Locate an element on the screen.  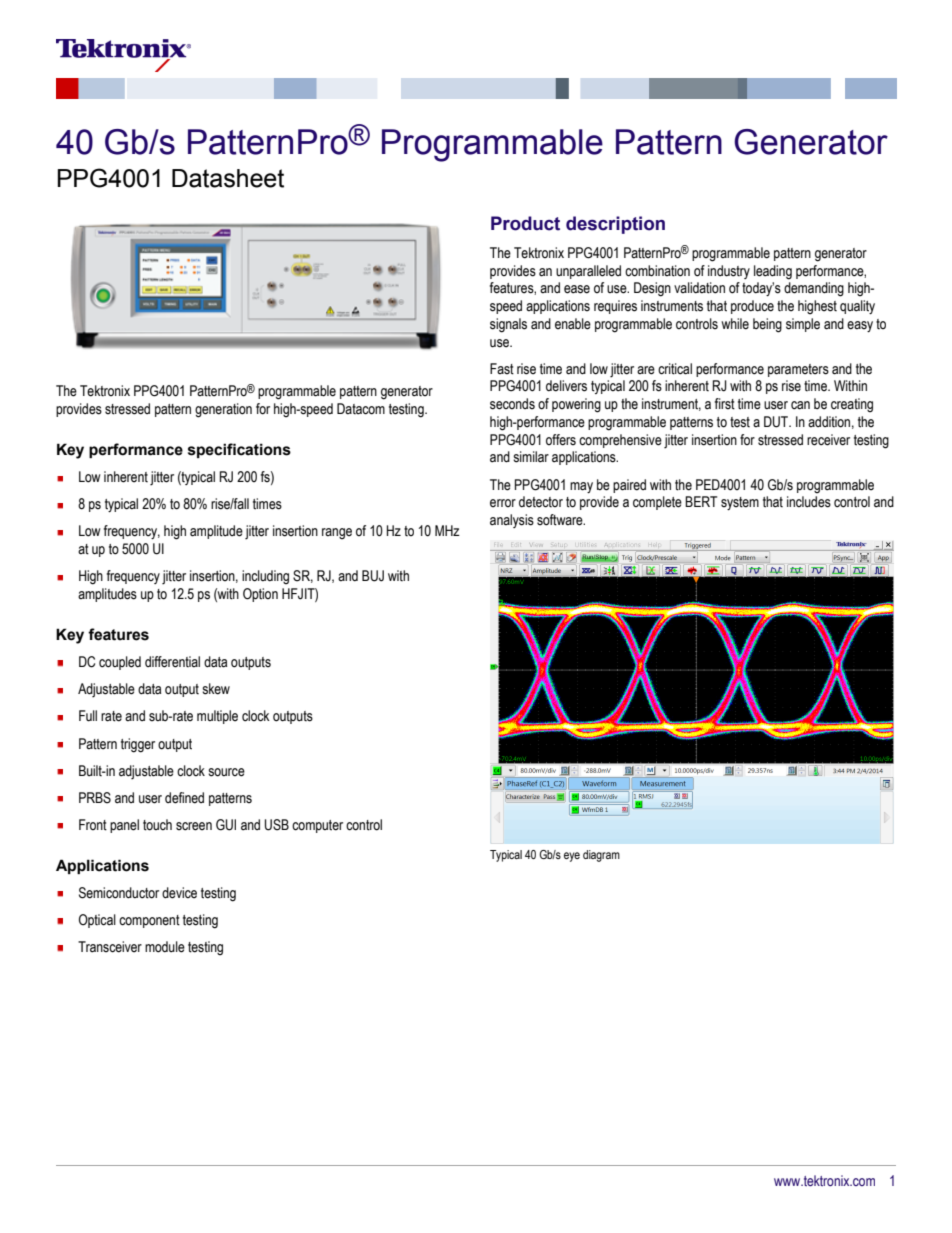
unparalleled is located at coordinates (588, 272).
